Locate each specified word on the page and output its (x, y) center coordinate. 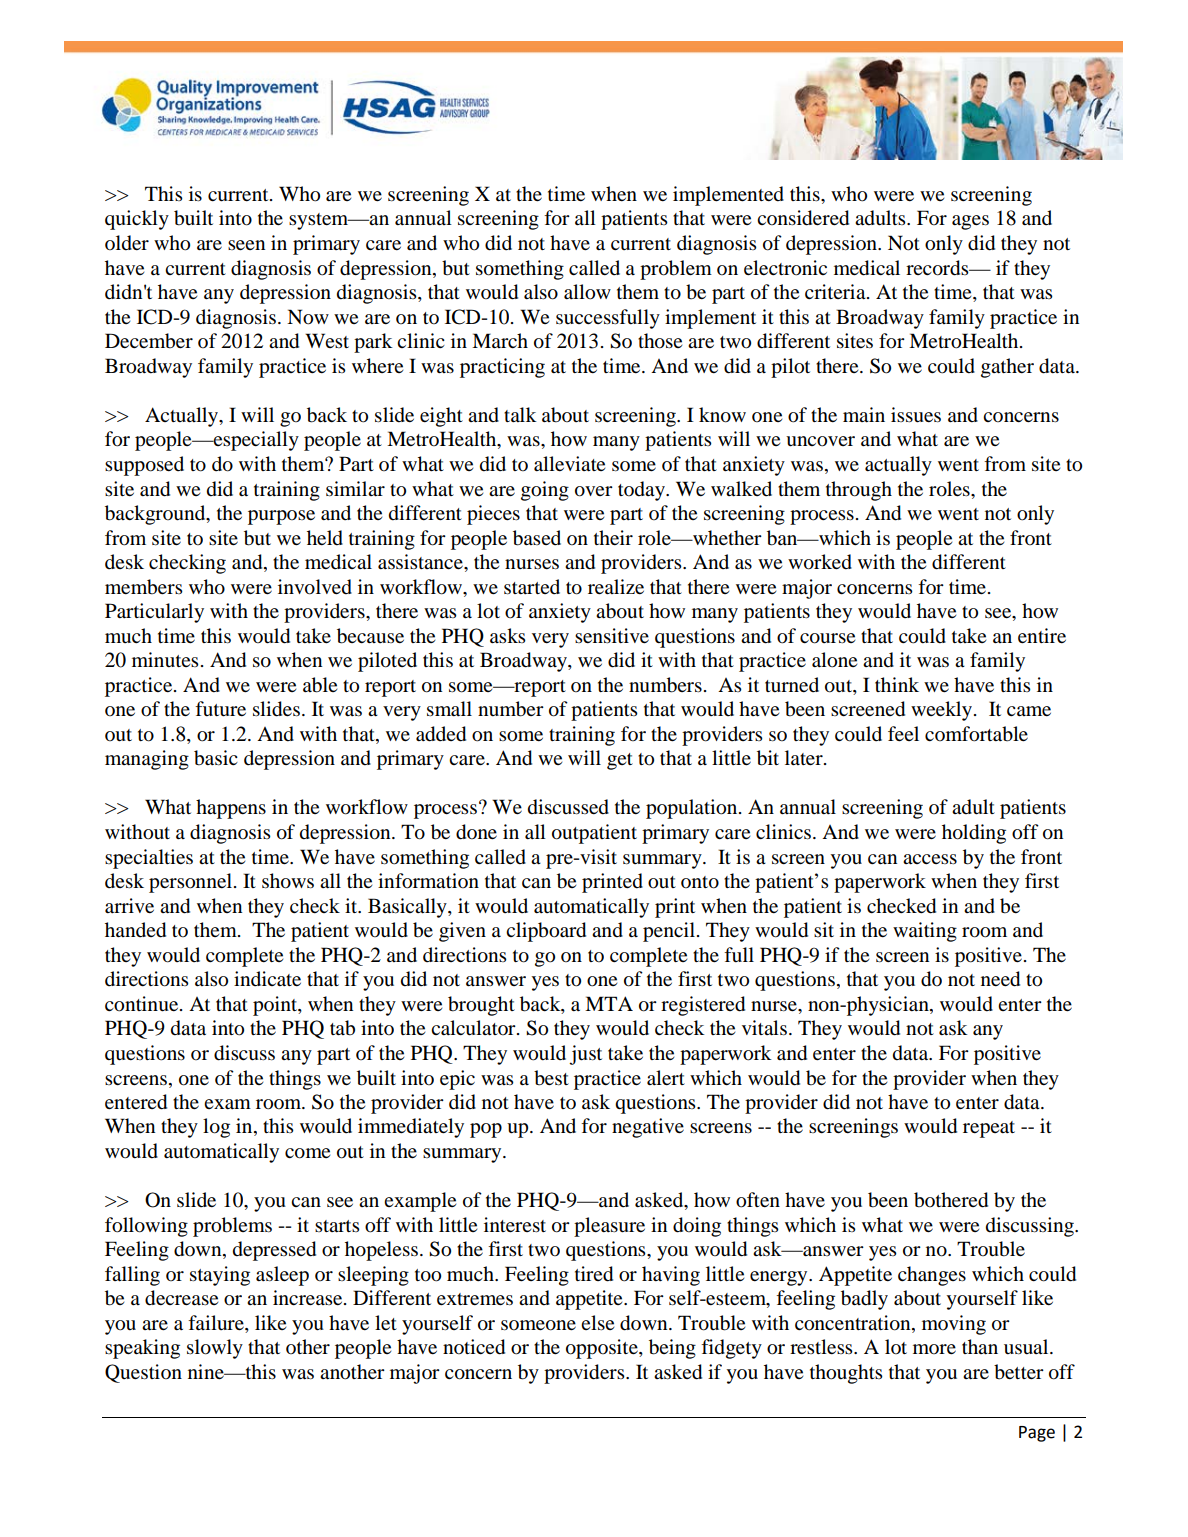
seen (246, 245)
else (597, 1322)
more (934, 1349)
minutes (165, 659)
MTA (609, 1003)
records (938, 268)
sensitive (612, 636)
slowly (215, 1349)
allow (587, 292)
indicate (267, 979)
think (897, 684)
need (1000, 979)
